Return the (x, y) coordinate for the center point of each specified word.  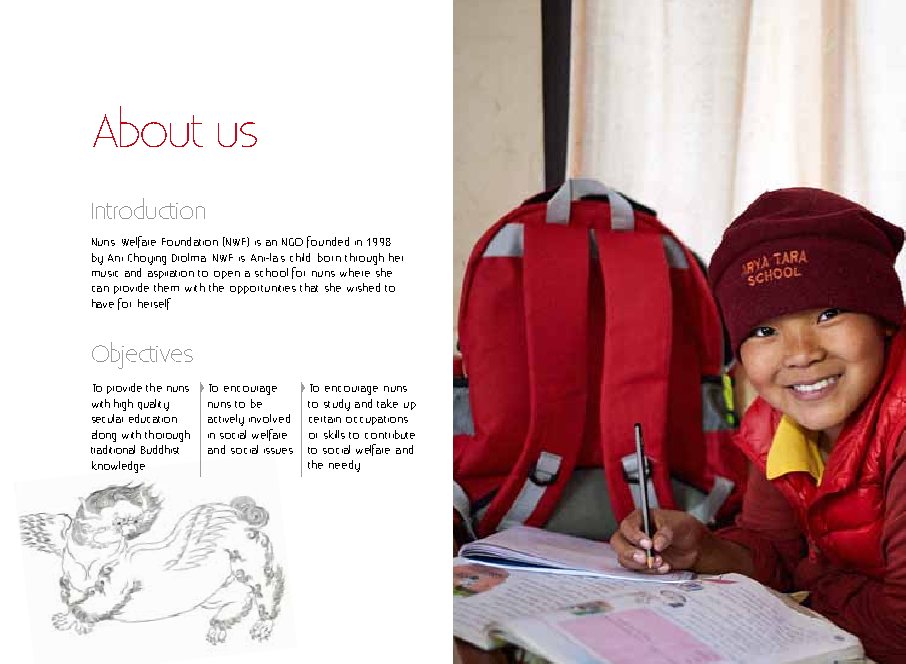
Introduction (148, 208)
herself (154, 304)
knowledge (118, 467)
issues (278, 451)
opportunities (263, 289)
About (148, 126)
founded (328, 242)
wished (363, 287)
